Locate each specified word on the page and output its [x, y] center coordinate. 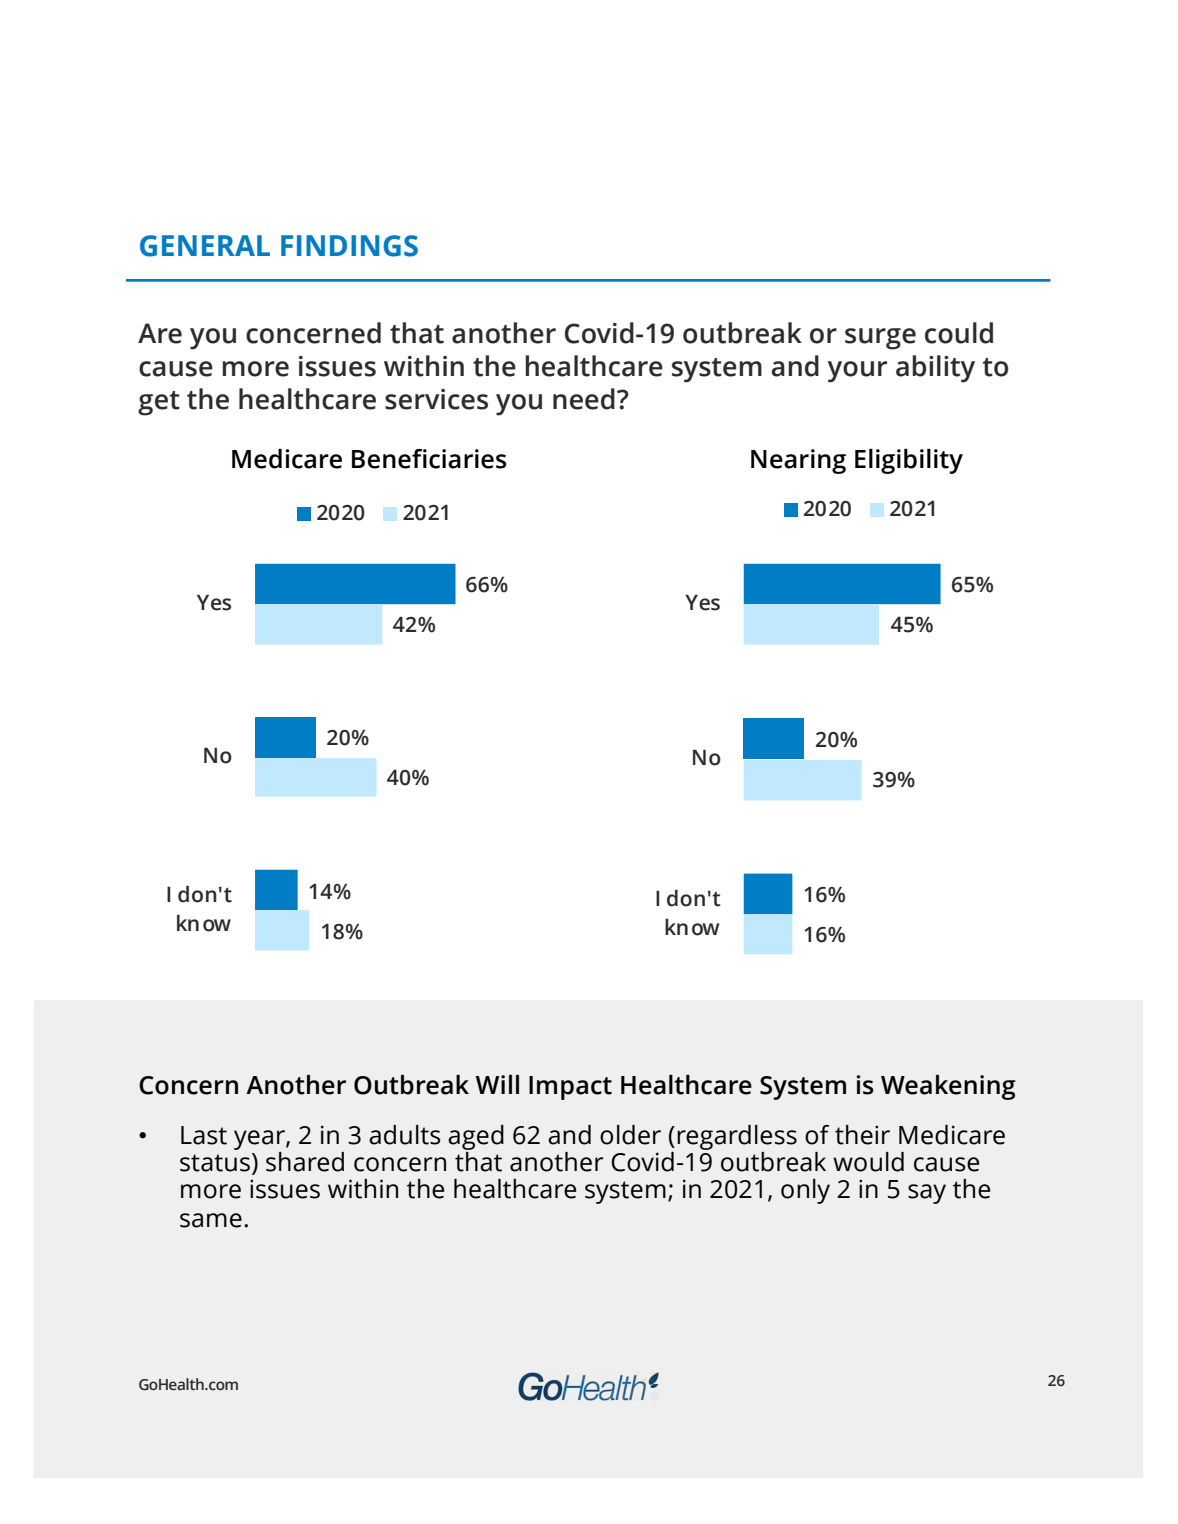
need [584, 399]
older [630, 1135]
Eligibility [909, 461]
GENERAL [205, 246]
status [215, 1163]
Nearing [798, 461]
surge [880, 339]
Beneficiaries [429, 459]
